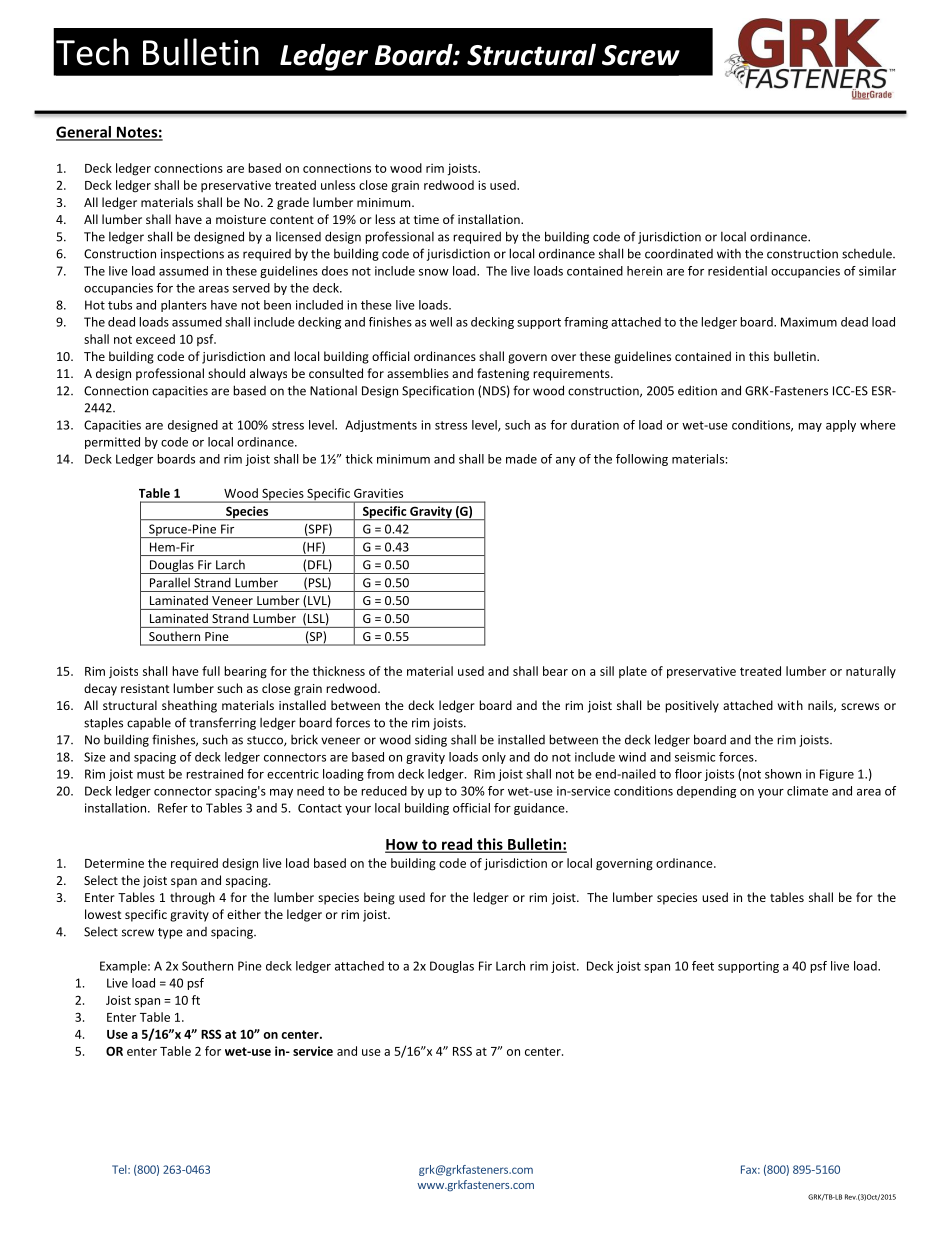 The image size is (952, 1233). Describe the element at coordinates (841, 426) in the document. I see `apply` at that location.
